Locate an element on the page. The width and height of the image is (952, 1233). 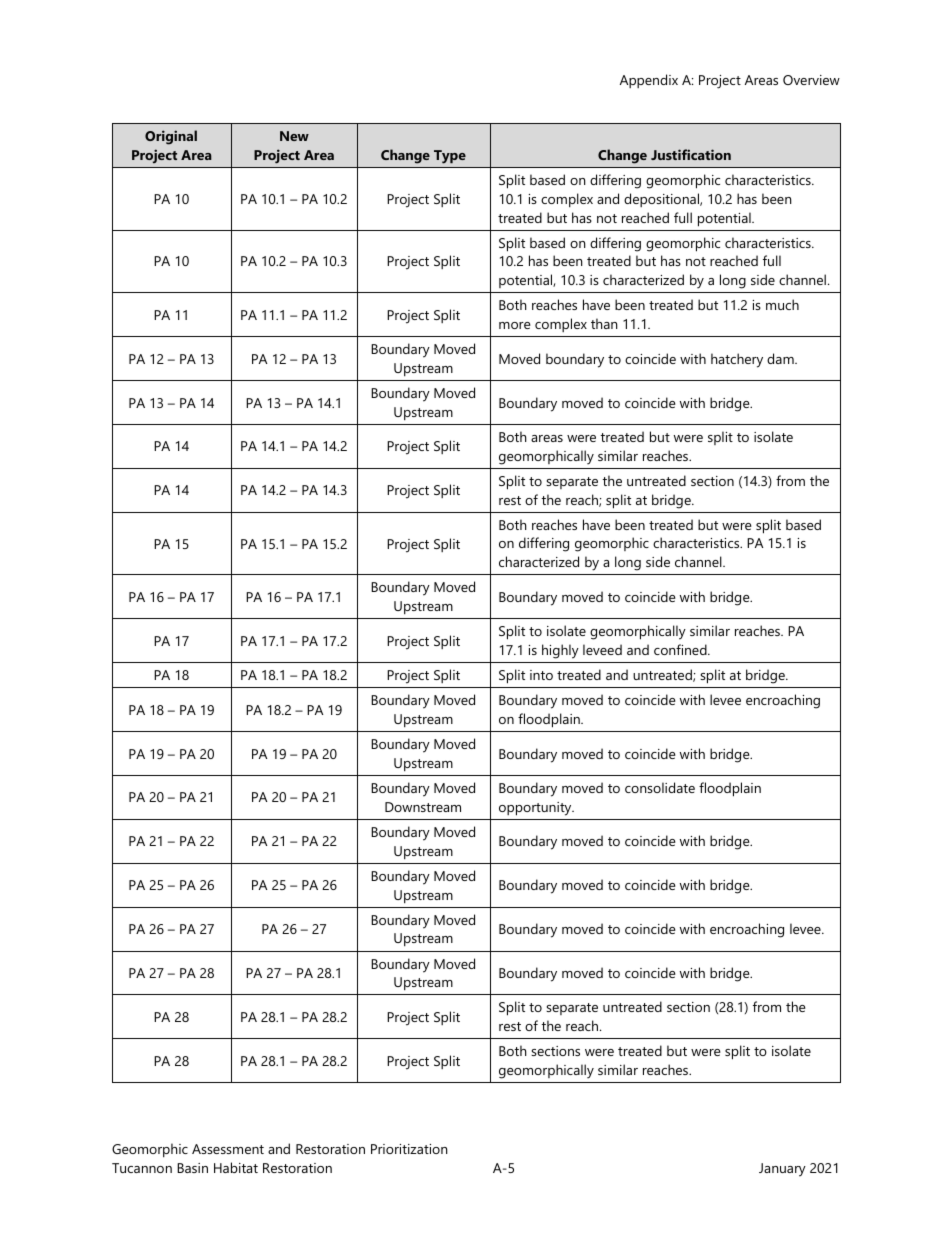
hatchery is located at coordinates (737, 360).
